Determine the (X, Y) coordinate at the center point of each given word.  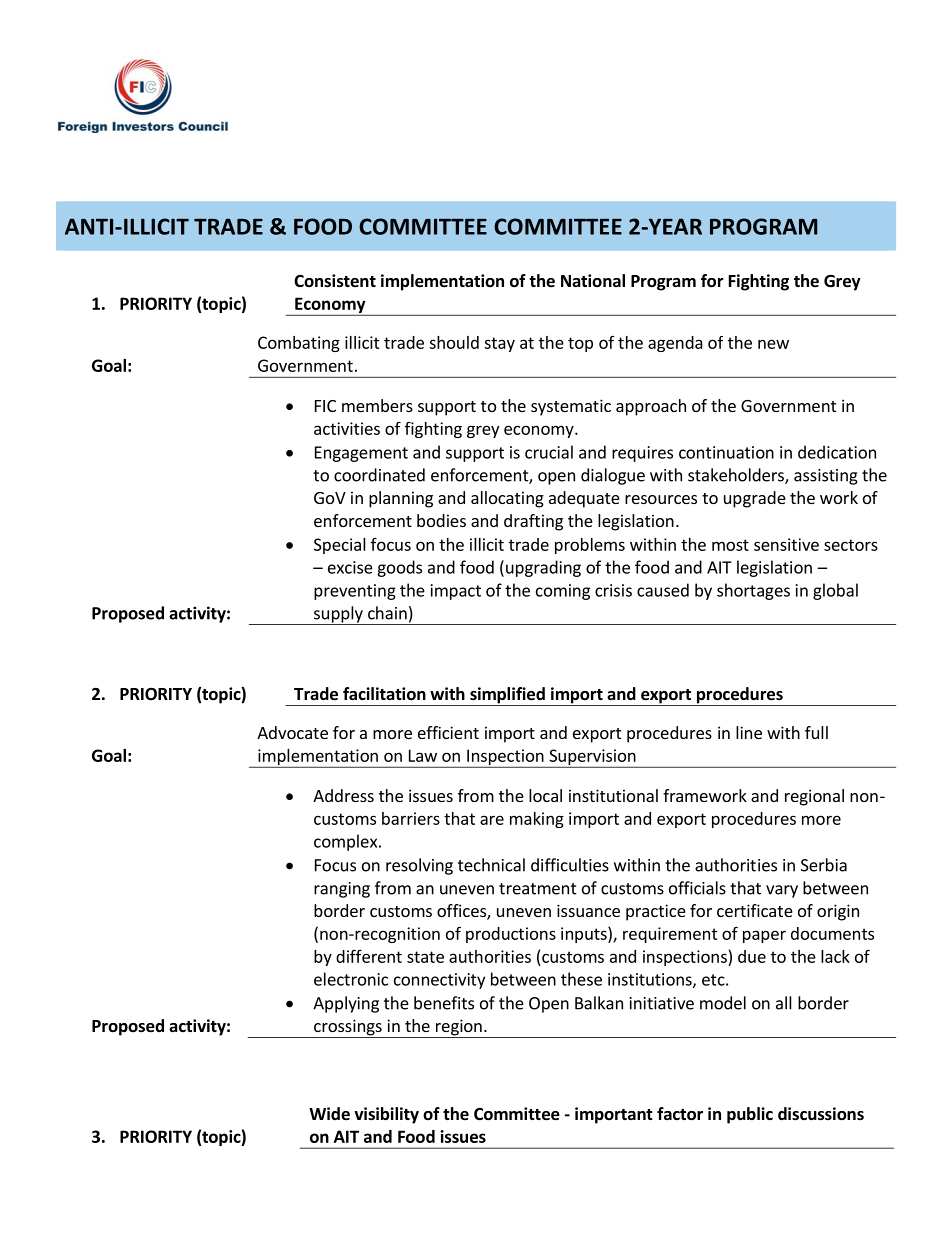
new (773, 344)
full (816, 732)
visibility (386, 1115)
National (593, 280)
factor (680, 1114)
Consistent (335, 281)
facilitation (384, 694)
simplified (507, 696)
